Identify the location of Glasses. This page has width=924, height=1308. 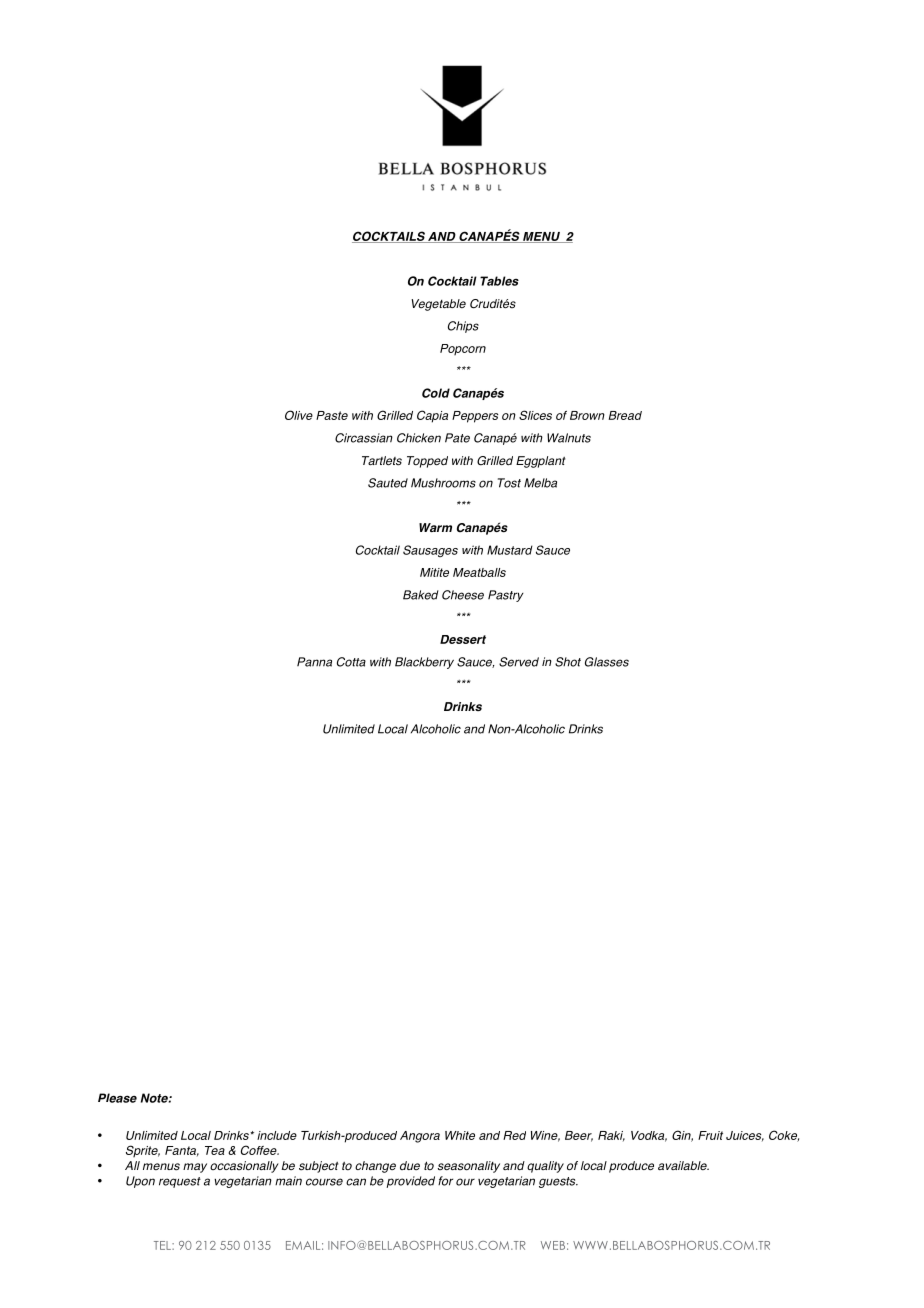
(607, 662).
